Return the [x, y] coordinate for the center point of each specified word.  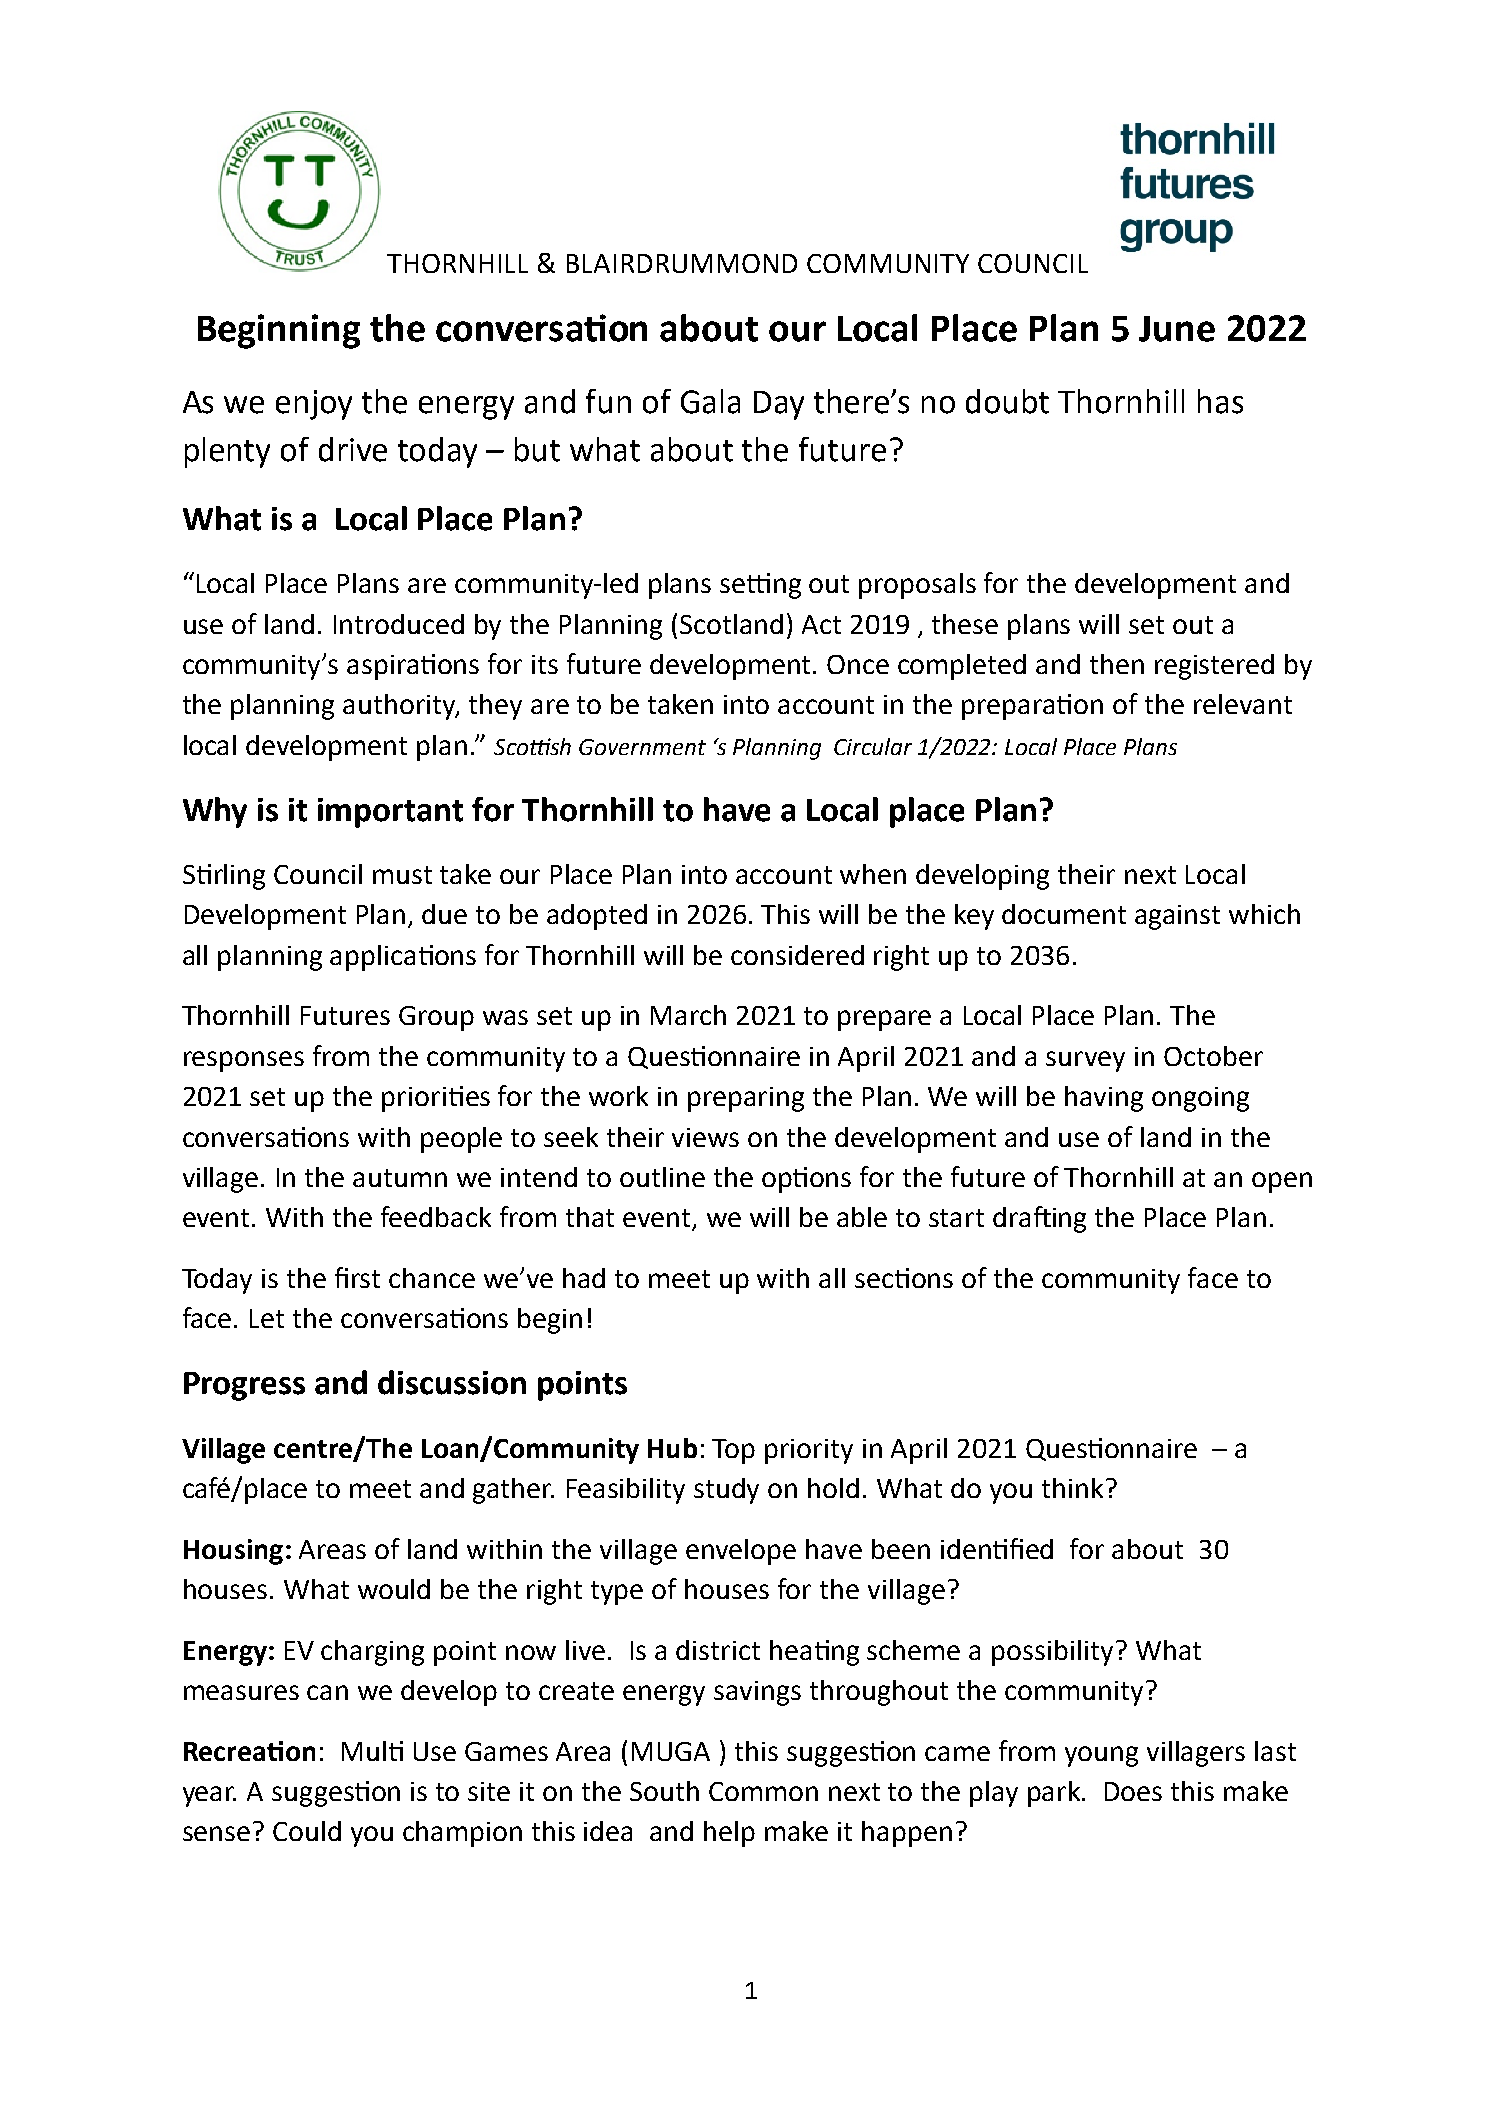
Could [307, 1831]
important [390, 813]
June [1177, 329]
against [1177, 917]
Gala [710, 401]
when [873, 874]
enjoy [314, 405]
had [584, 1278]
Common [763, 1791]
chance [432, 1278]
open [1282, 1182]
